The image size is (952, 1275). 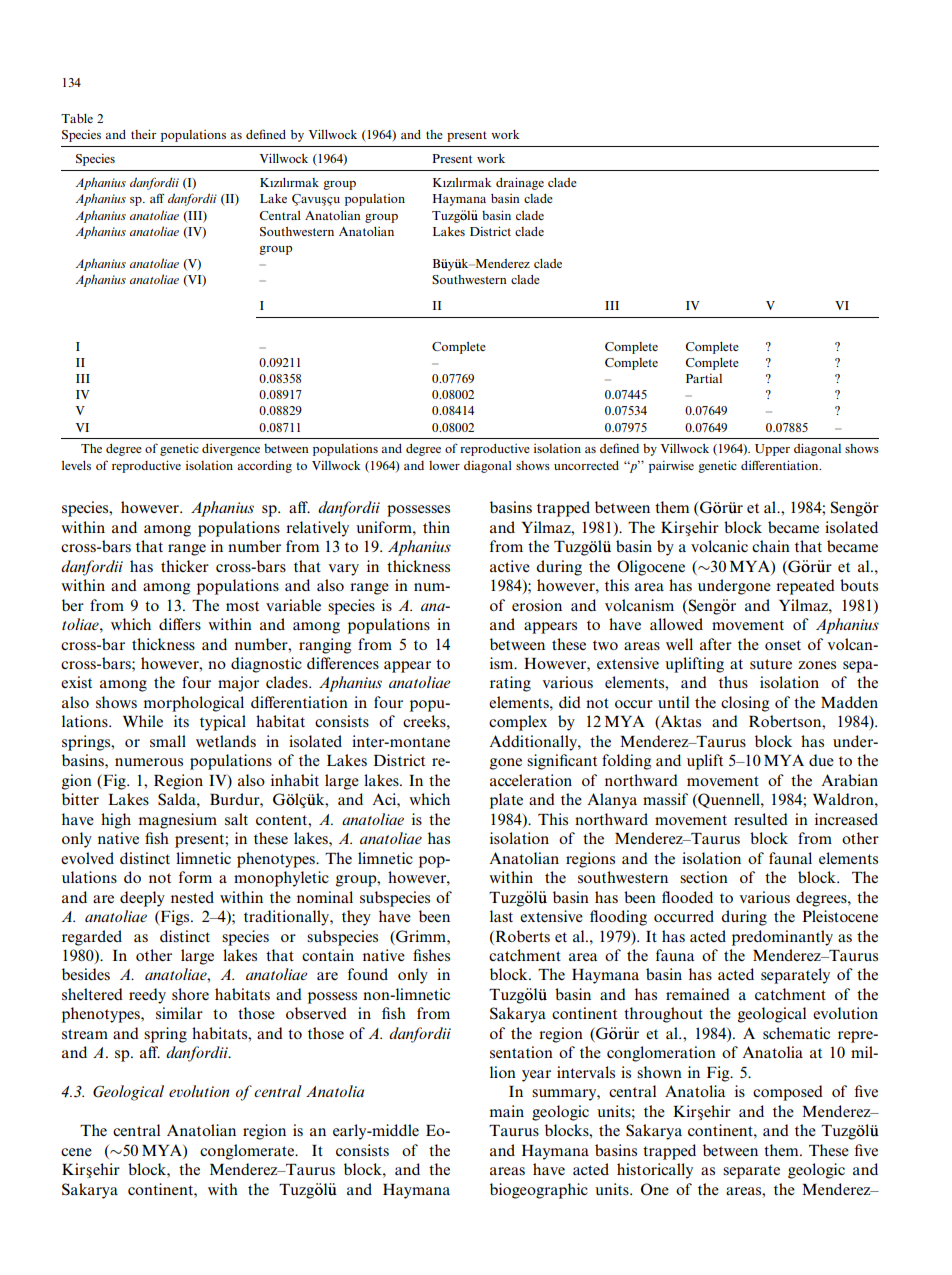 What do you see at coordinates (501, 916) in the screenshot?
I see `last` at bounding box center [501, 916].
